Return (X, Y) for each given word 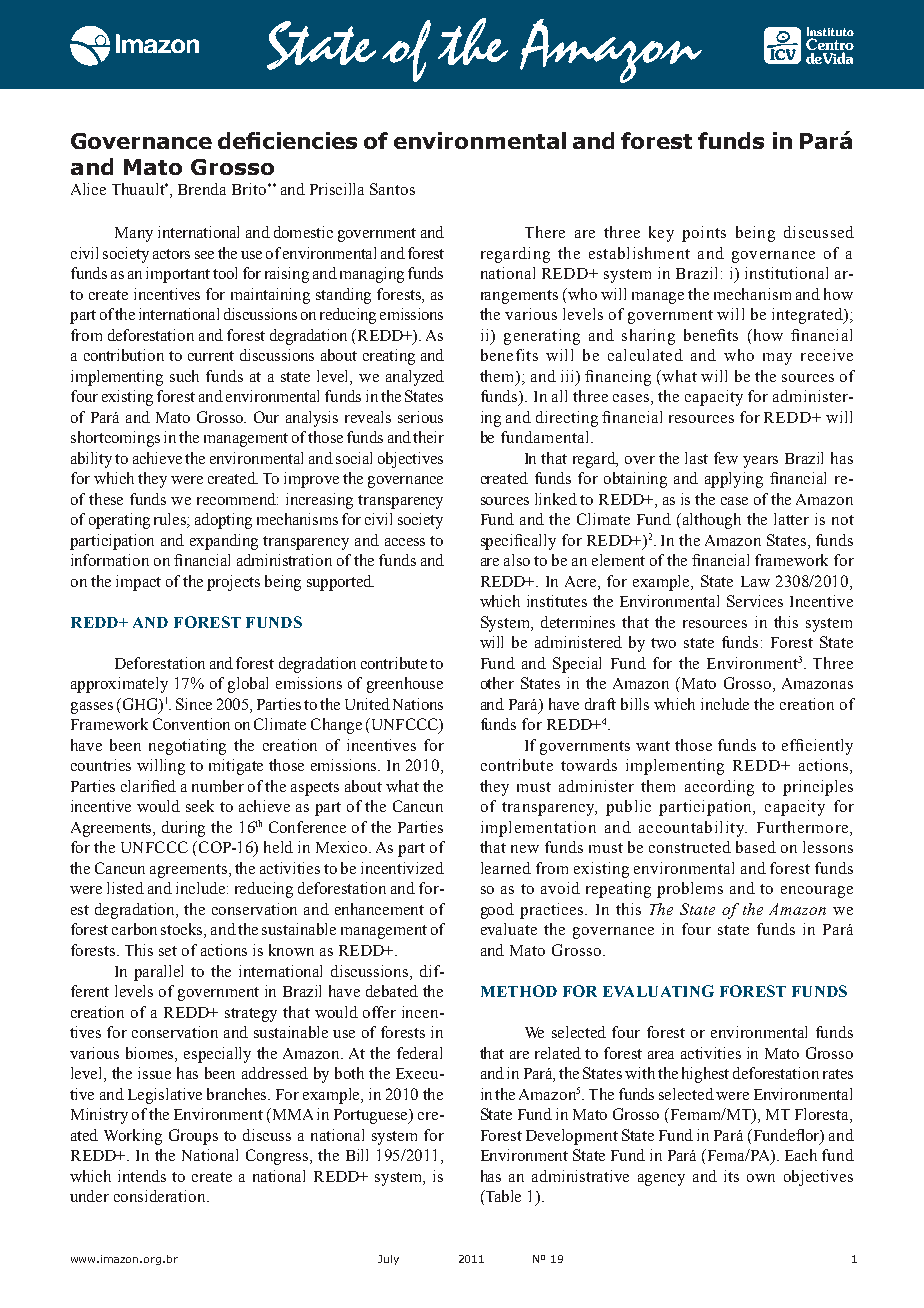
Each (801, 1155)
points (704, 234)
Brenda (202, 189)
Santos (392, 189)
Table (502, 1197)
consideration (161, 1196)
